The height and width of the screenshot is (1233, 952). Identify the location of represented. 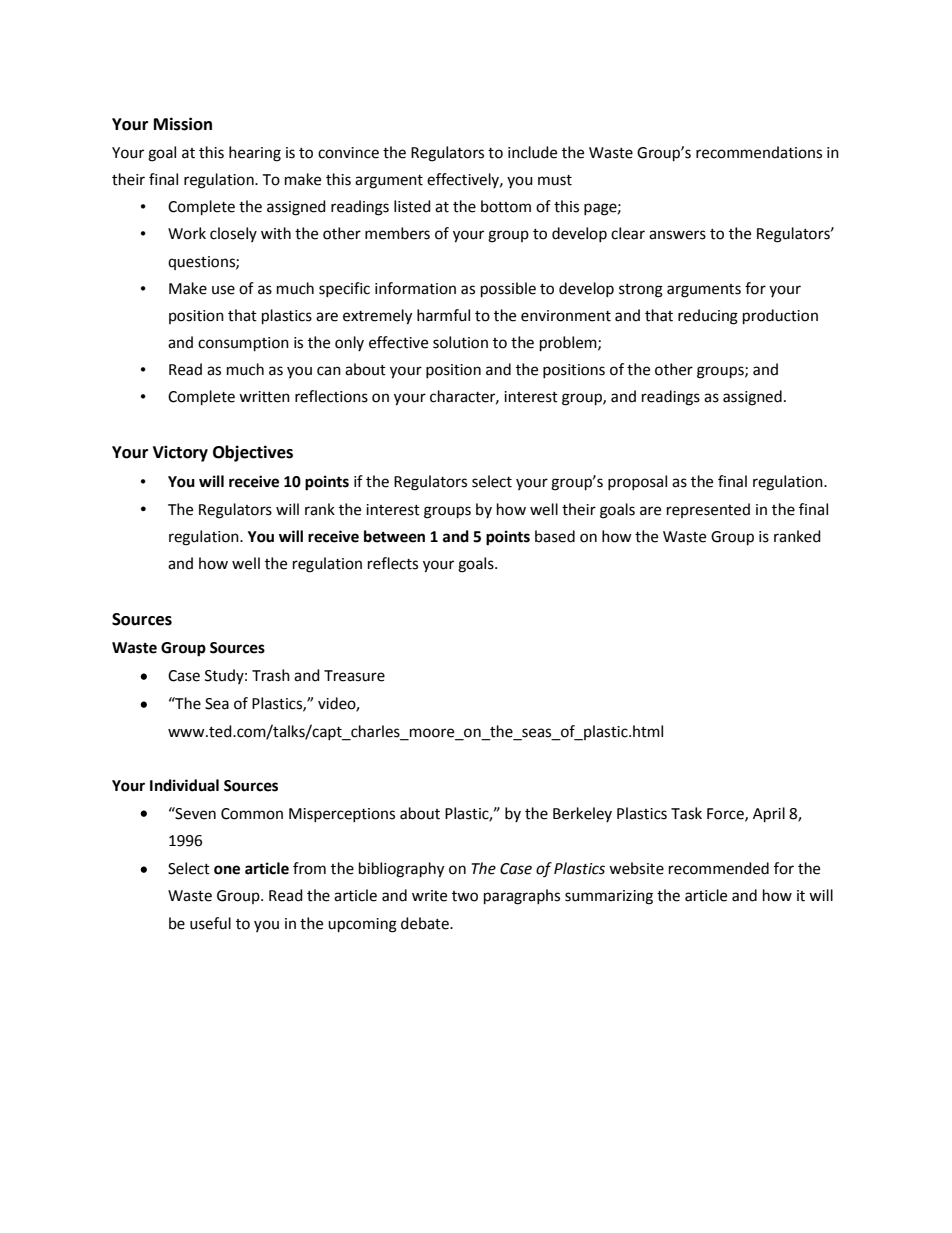
(708, 510).
